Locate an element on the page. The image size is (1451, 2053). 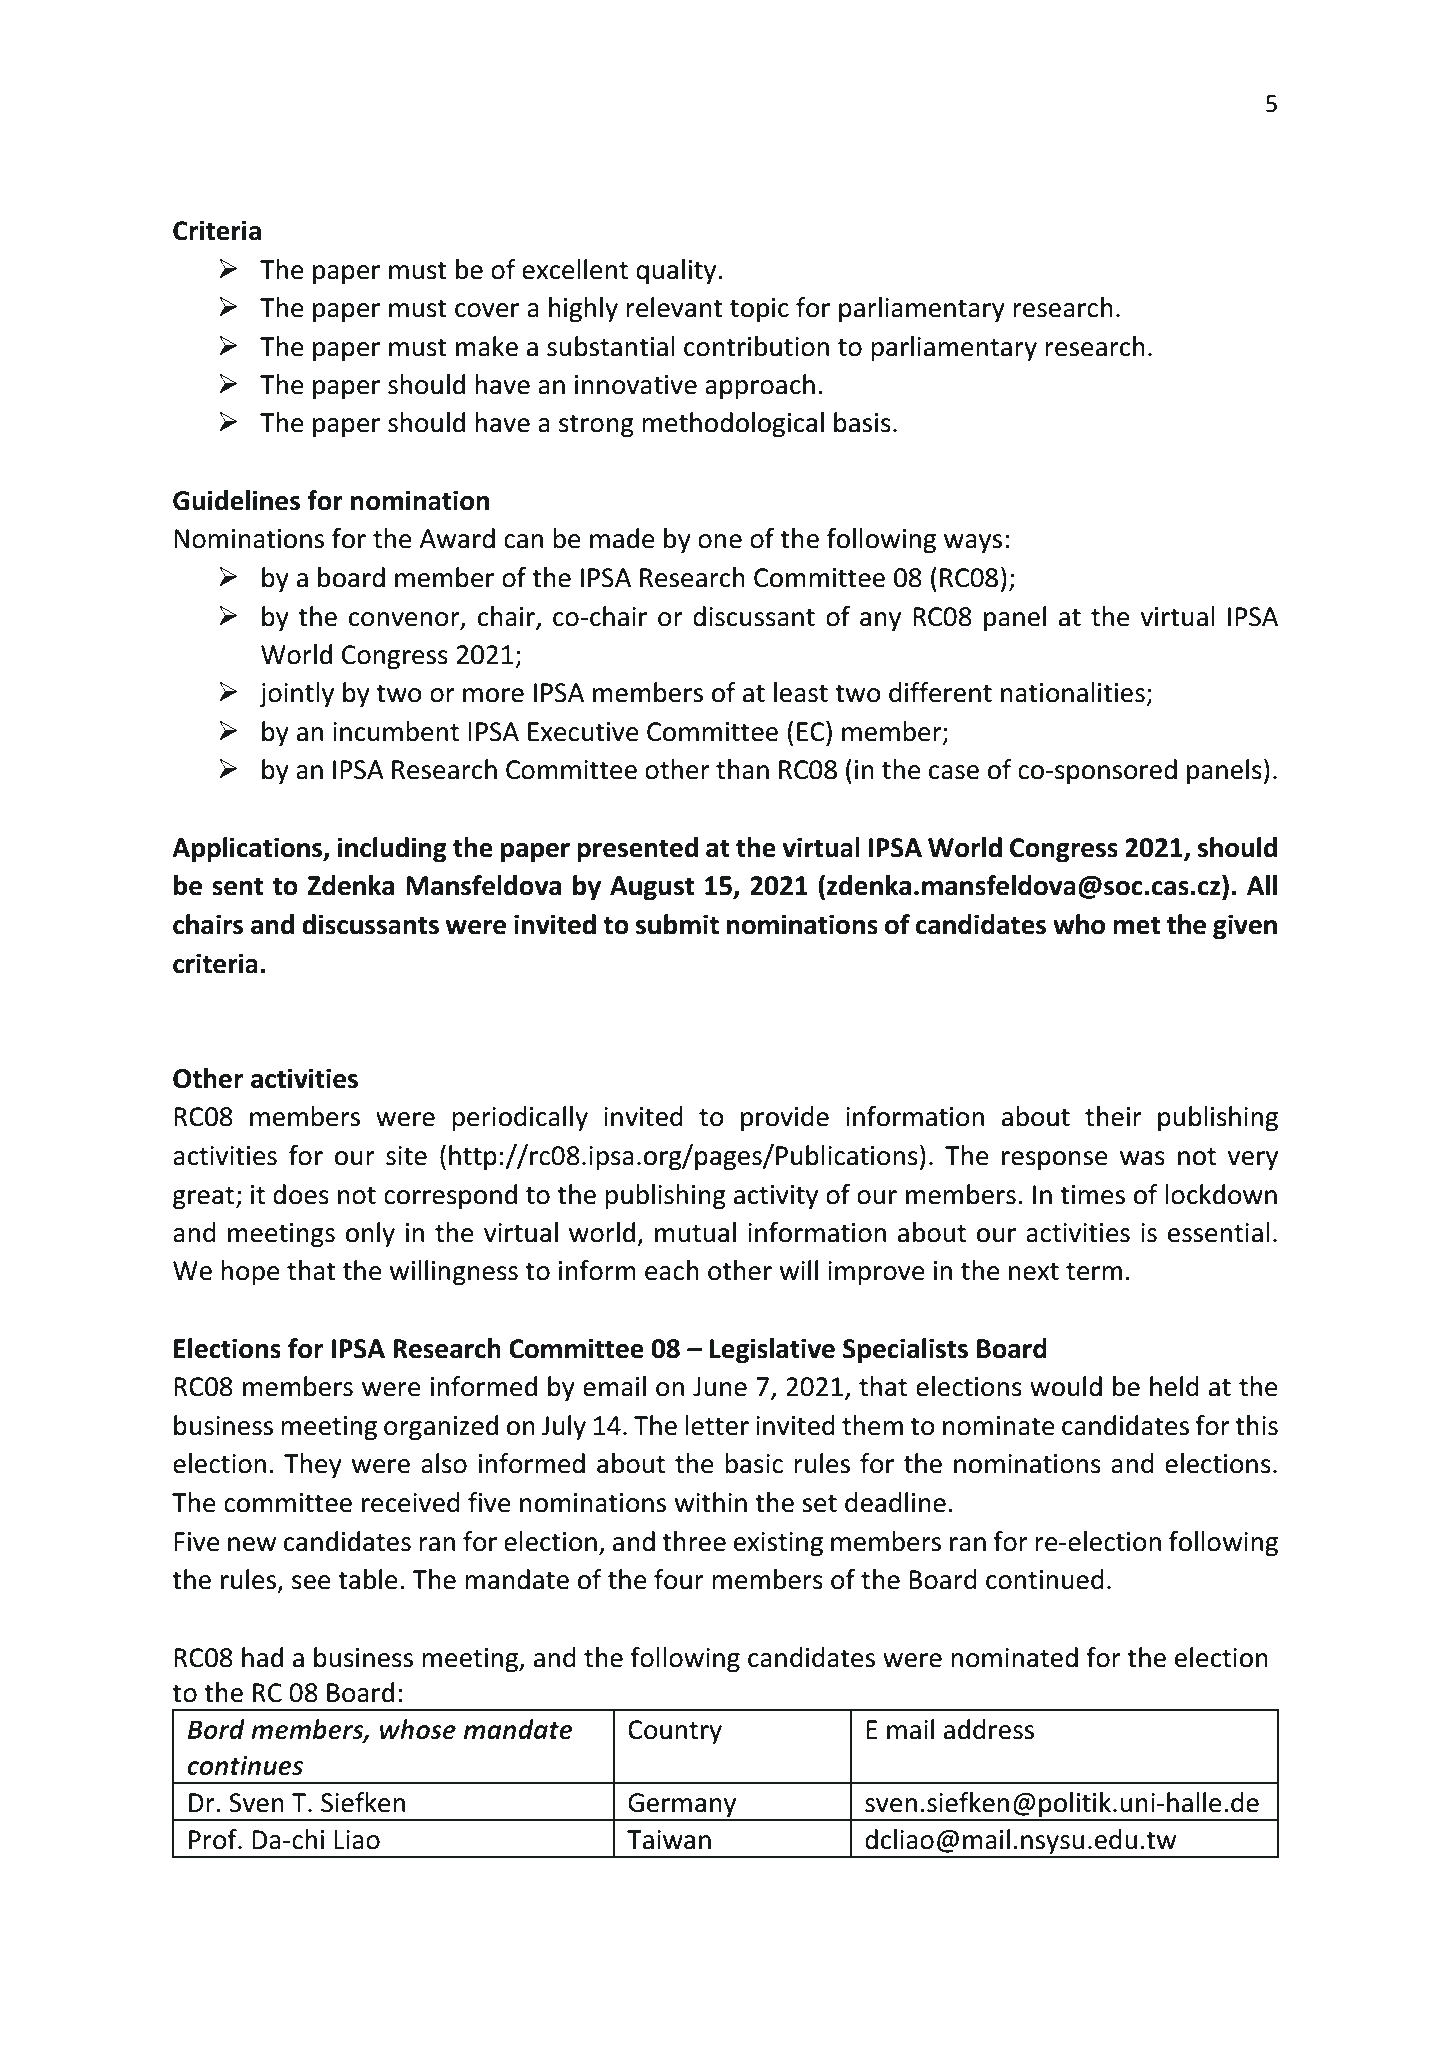
Taiwan is located at coordinates (669, 1840).
